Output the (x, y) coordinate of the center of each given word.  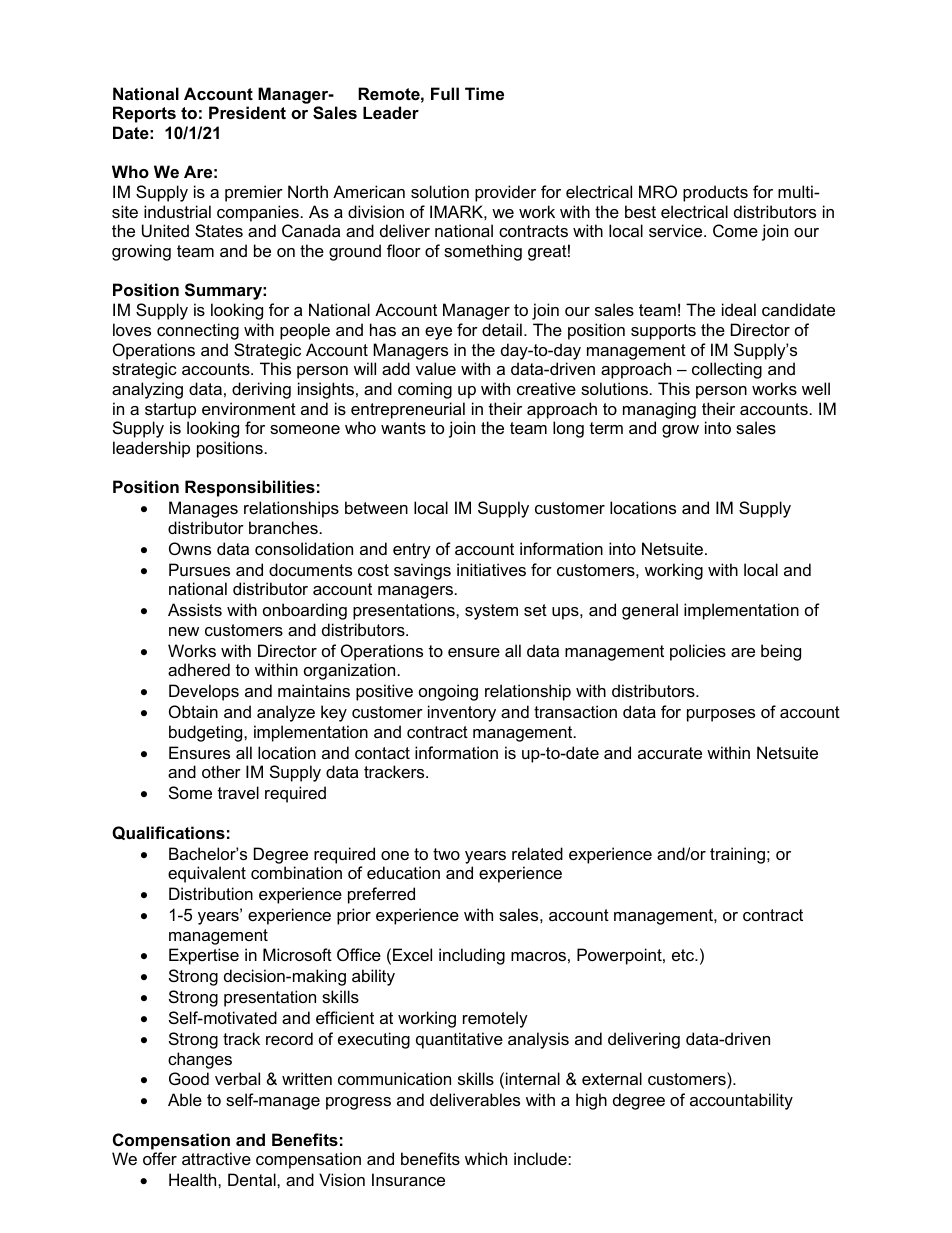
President (247, 112)
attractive (216, 1158)
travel (238, 792)
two (446, 854)
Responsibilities (250, 488)
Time (484, 93)
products (715, 193)
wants (403, 428)
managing (659, 410)
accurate (670, 753)
